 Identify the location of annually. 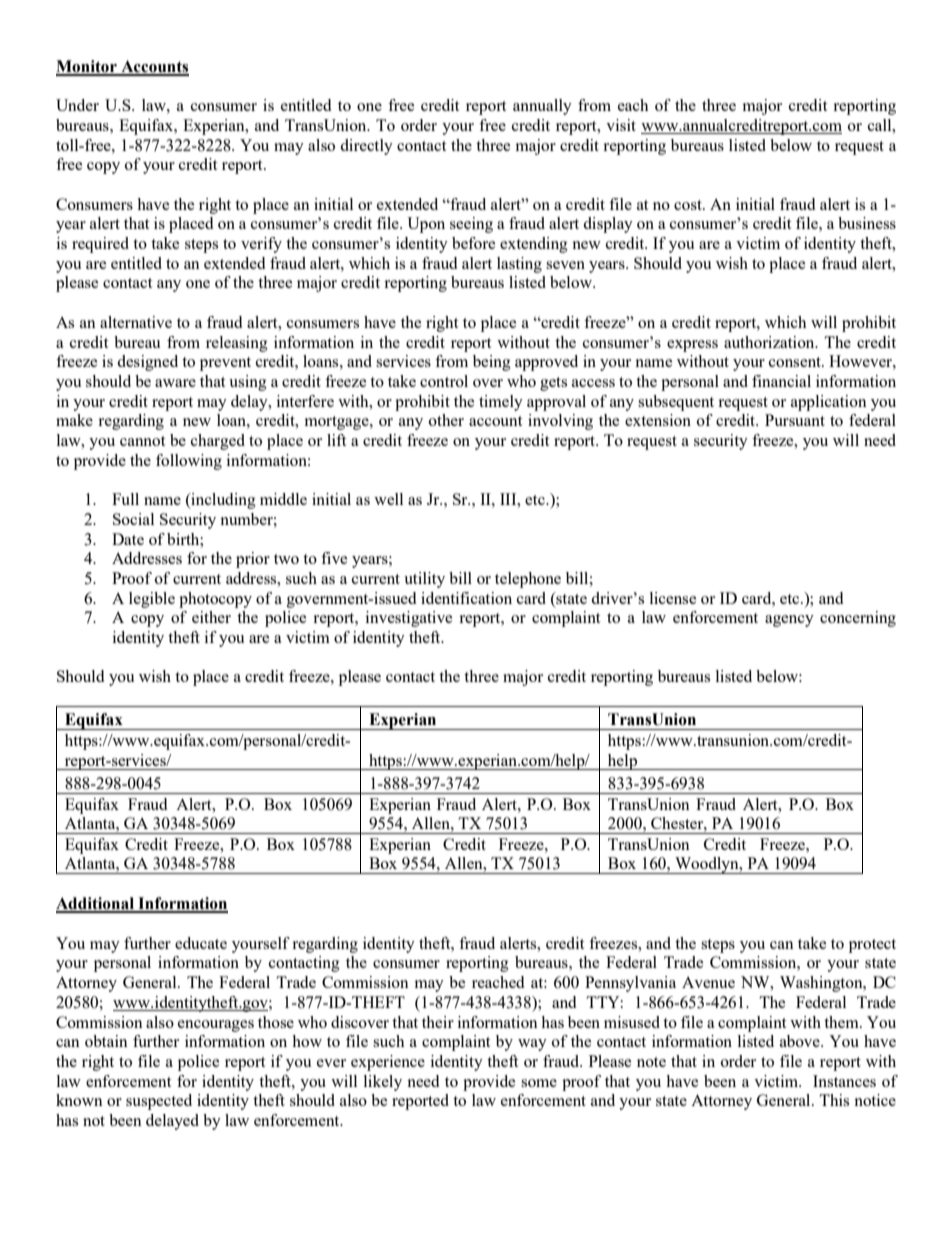
(542, 107).
